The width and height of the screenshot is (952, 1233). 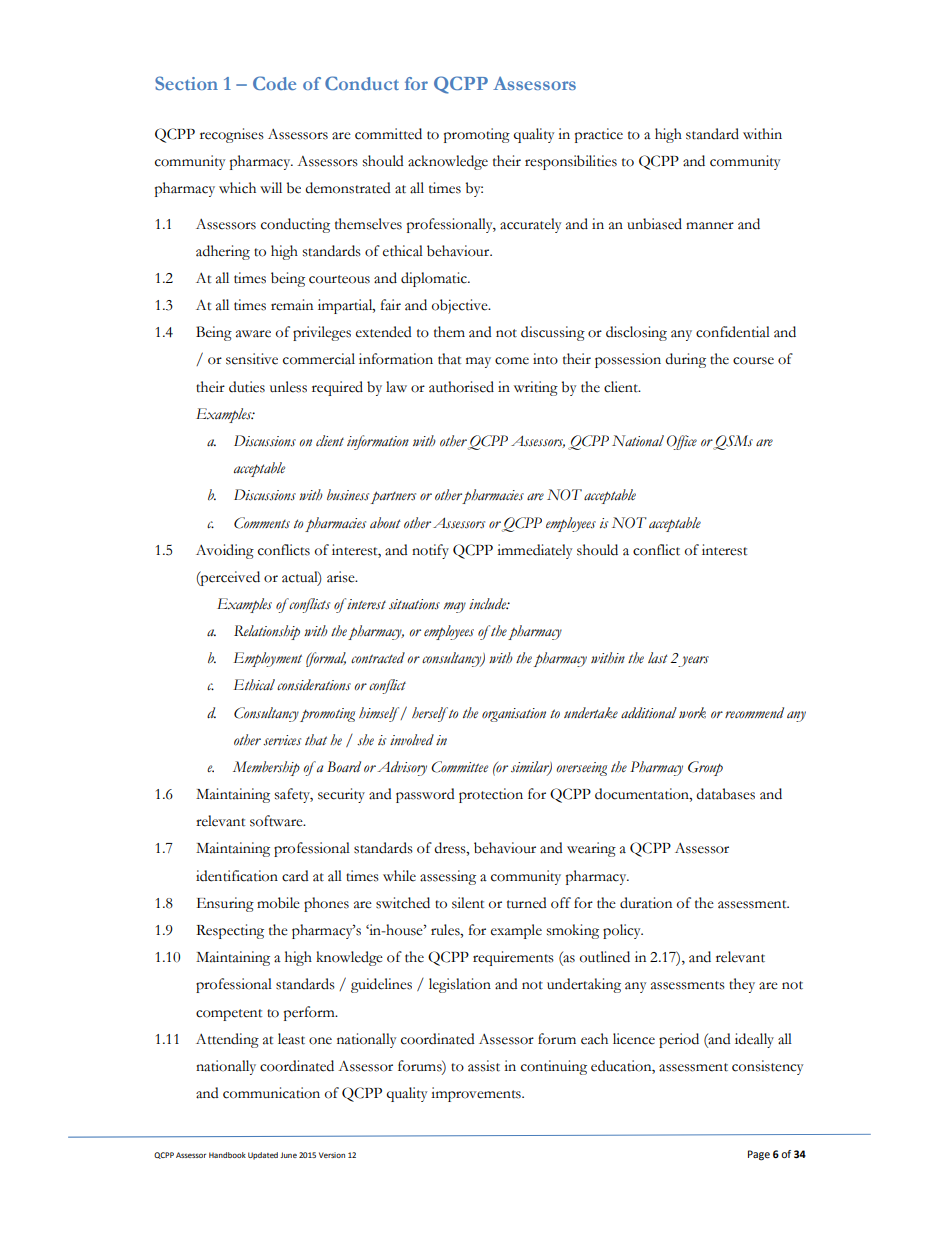 I want to click on include, so click(x=489, y=603).
